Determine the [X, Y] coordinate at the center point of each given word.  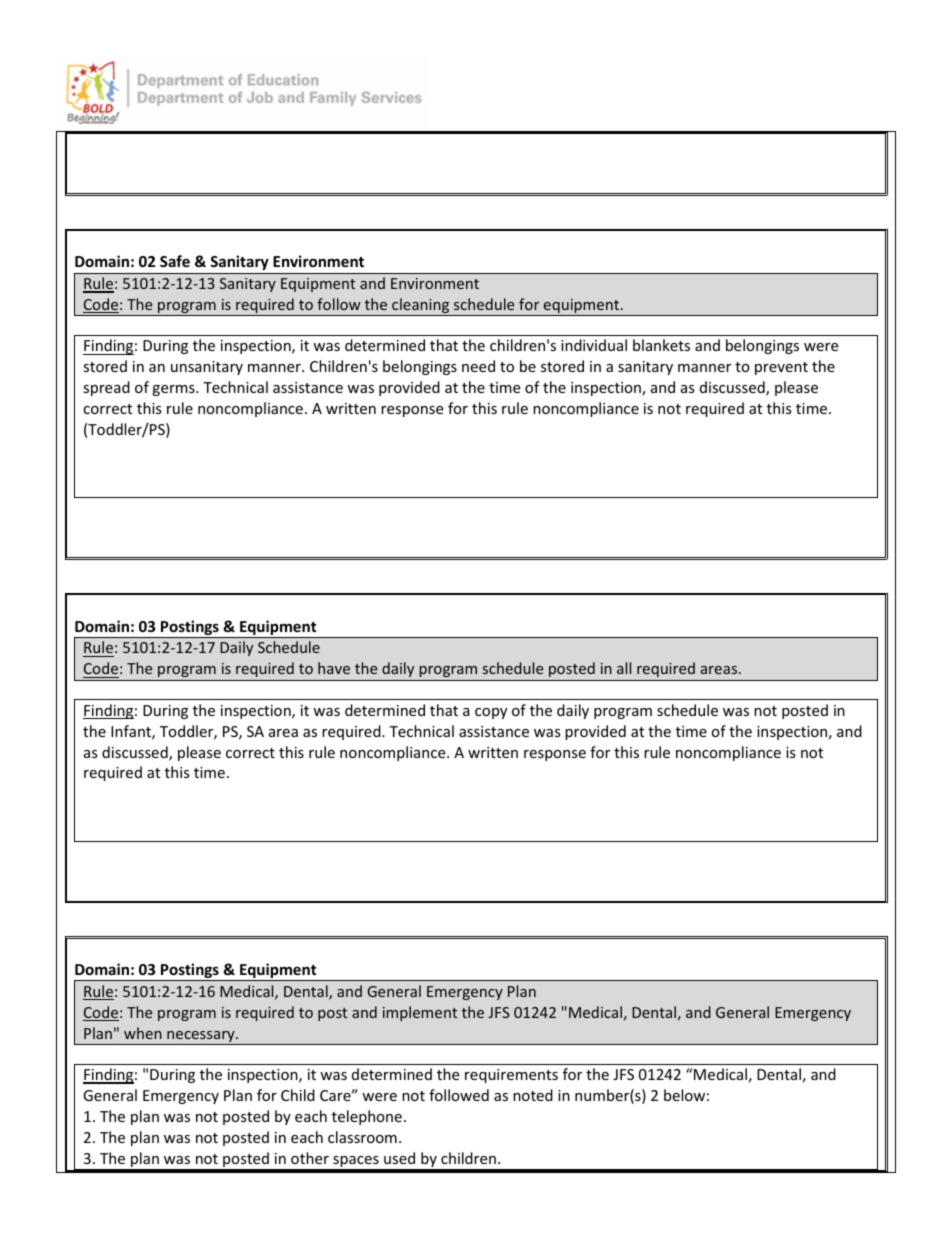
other [310, 1158]
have [334, 668]
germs [174, 390]
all [624, 668]
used [399, 1158]
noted [533, 1095]
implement [420, 1013]
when [143, 1033]
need [478, 366]
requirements [511, 1076]
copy [491, 713]
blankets [661, 345]
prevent [781, 368]
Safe [175, 261]
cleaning [421, 307]
